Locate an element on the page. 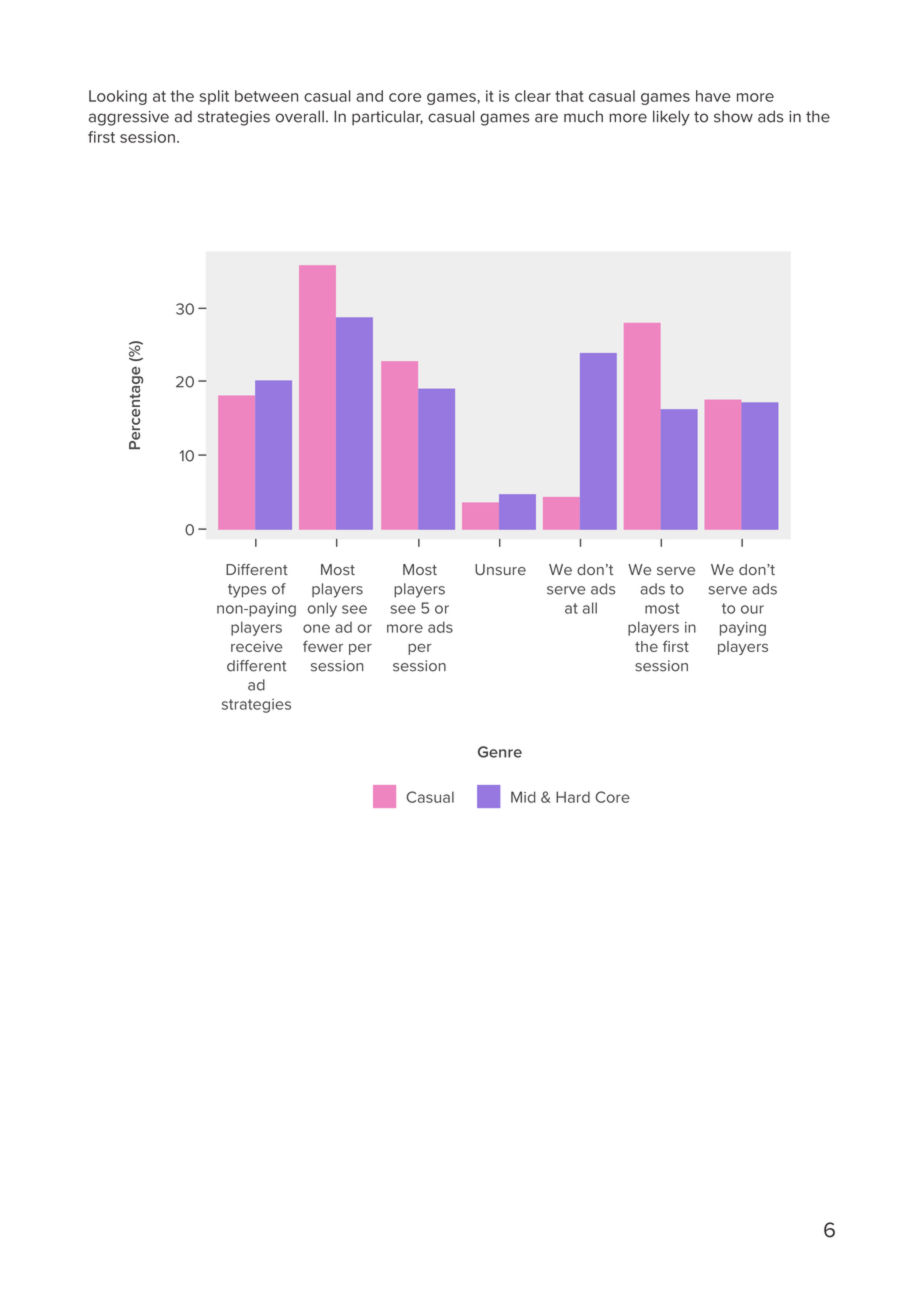 Image resolution: width=924 pixels, height=1308 pixels. are is located at coordinates (546, 118).
